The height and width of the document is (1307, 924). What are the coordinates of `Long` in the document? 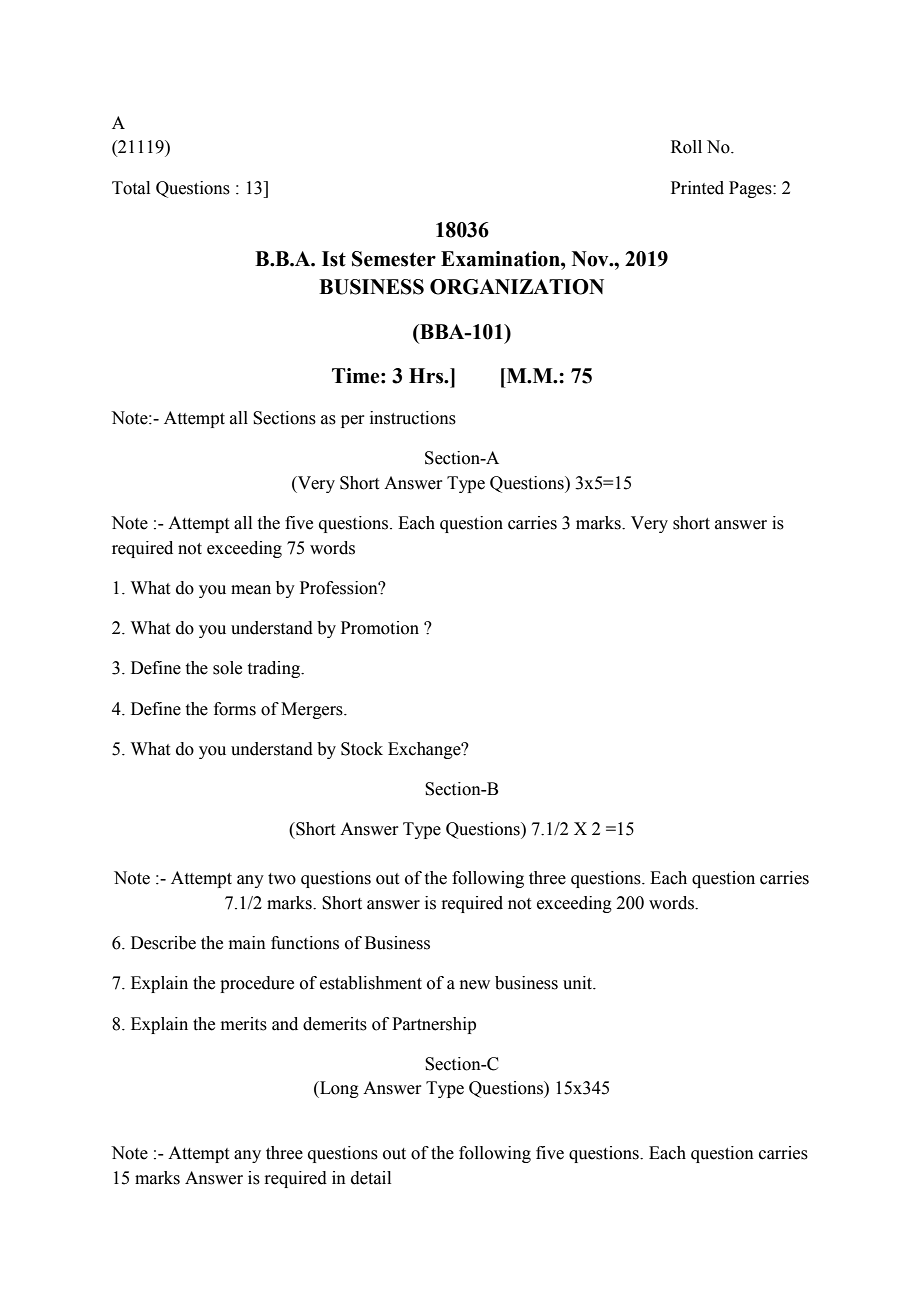 It's located at (338, 1089).
